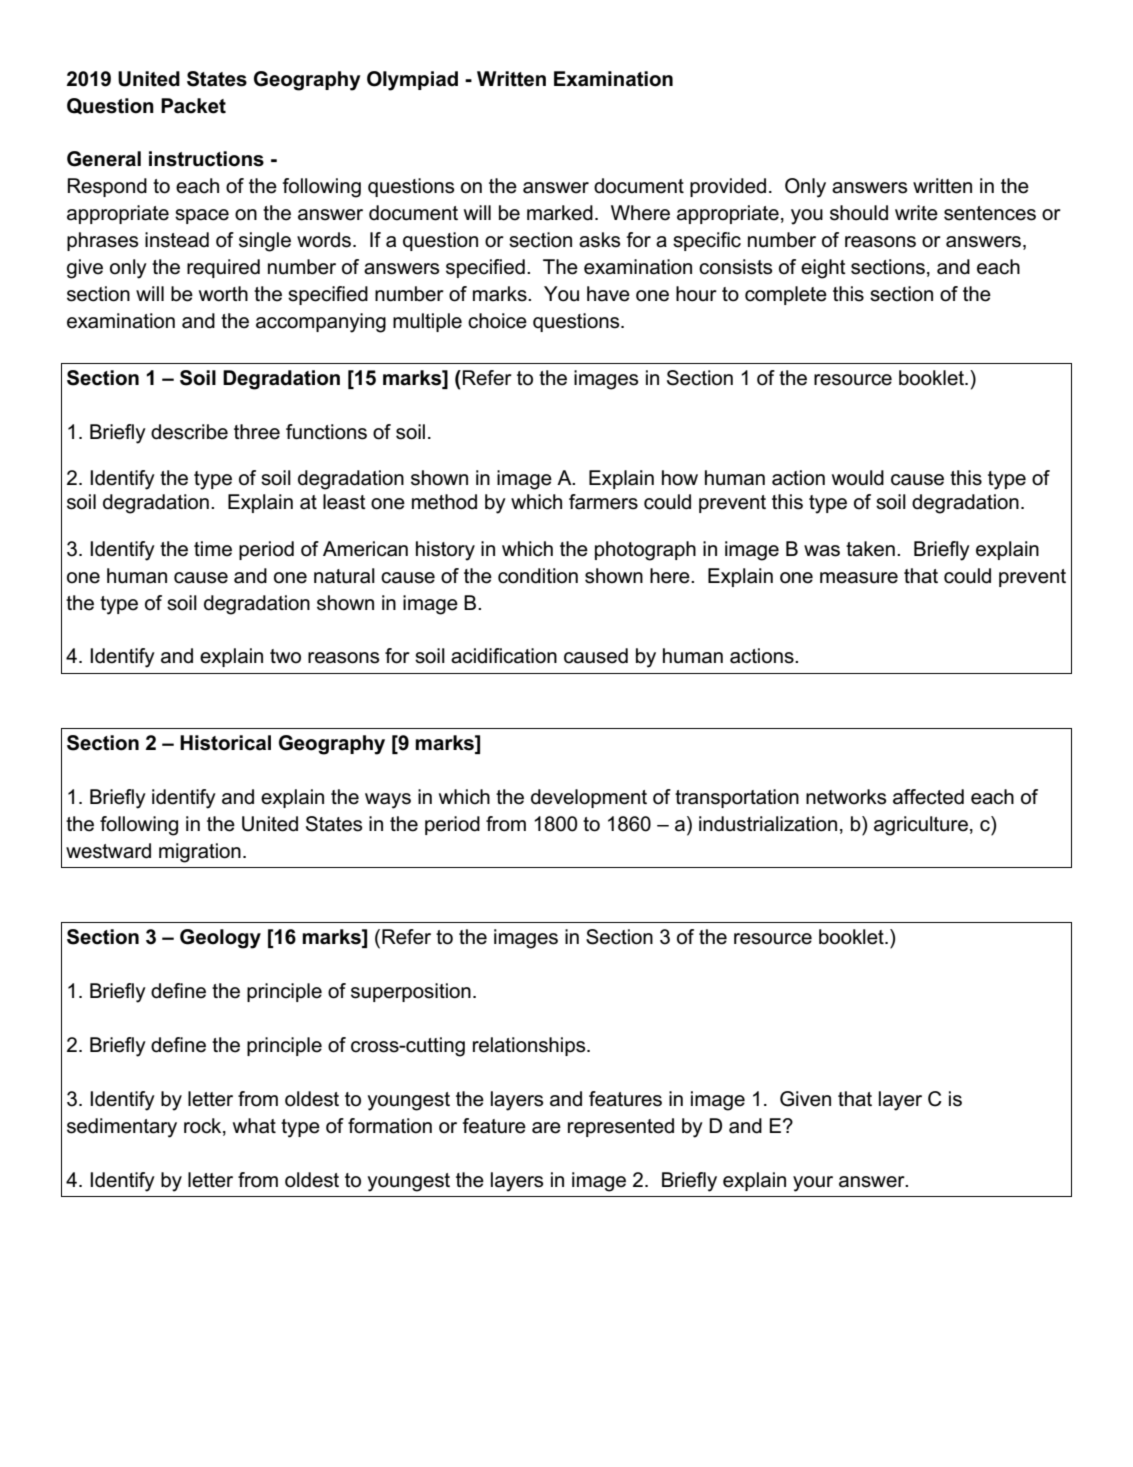 Image resolution: width=1133 pixels, height=1467 pixels. What do you see at coordinates (786, 295) in the page?
I see `complete` at bounding box center [786, 295].
